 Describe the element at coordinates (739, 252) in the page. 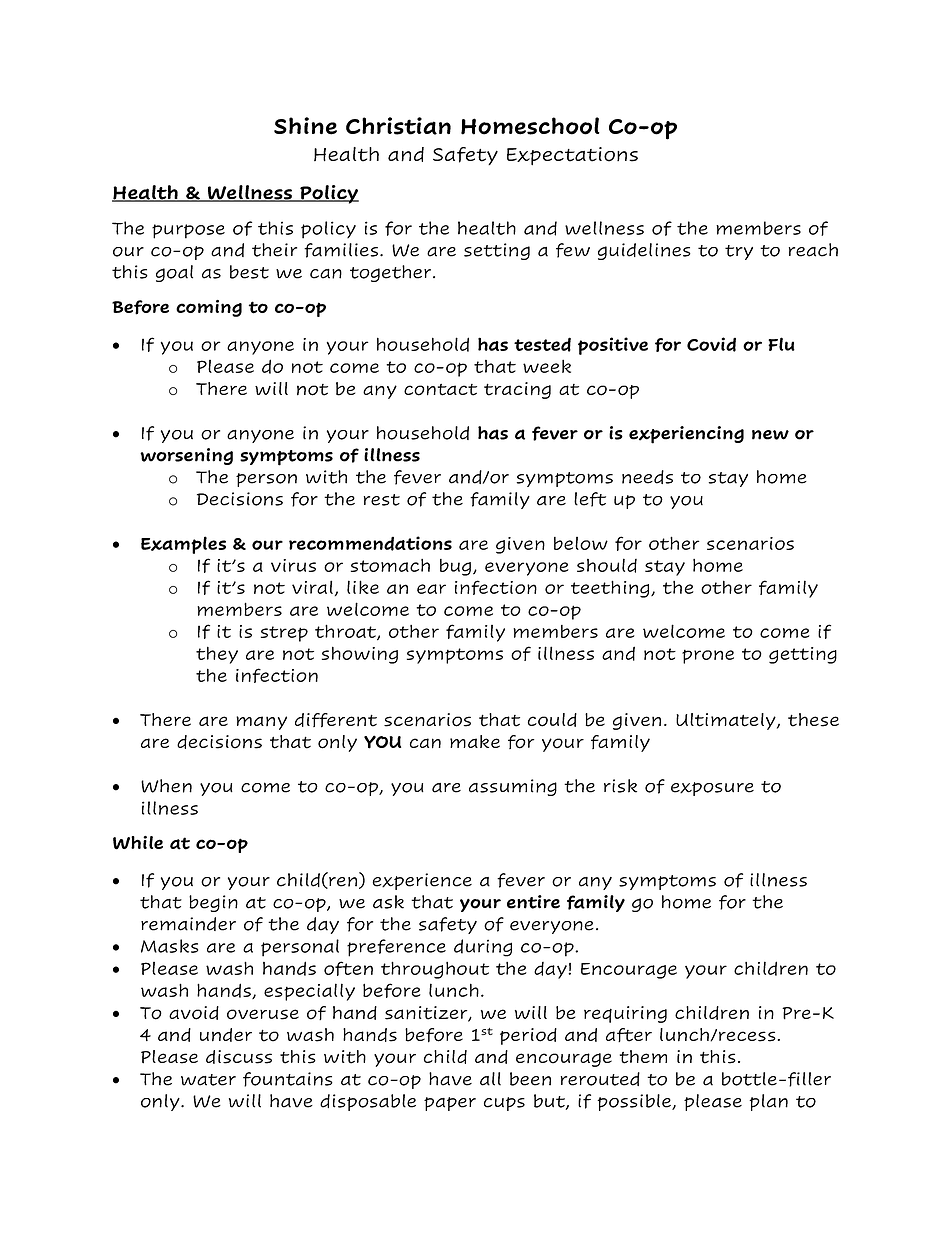

I see `try` at that location.
